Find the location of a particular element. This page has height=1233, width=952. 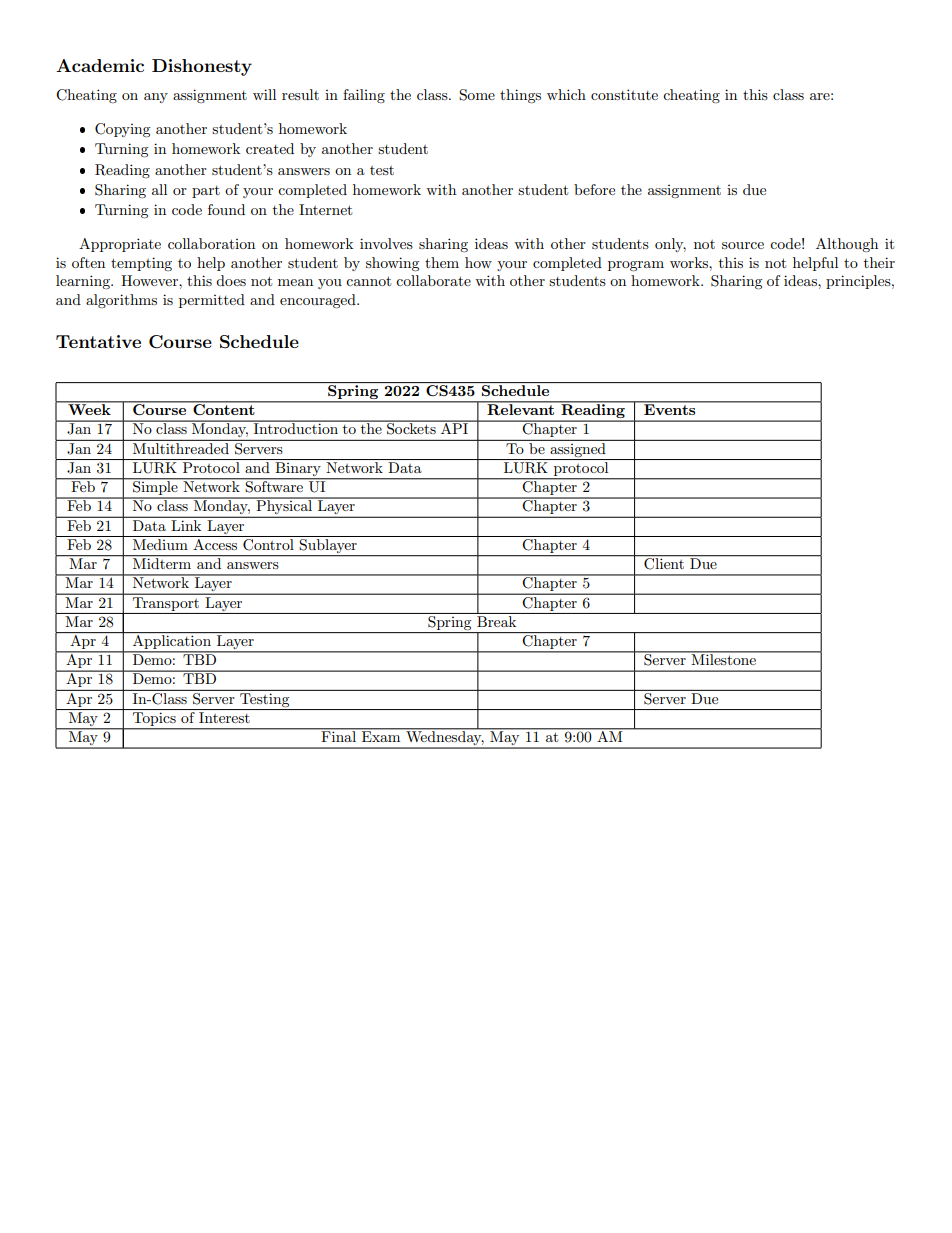

assigned is located at coordinates (578, 448).
